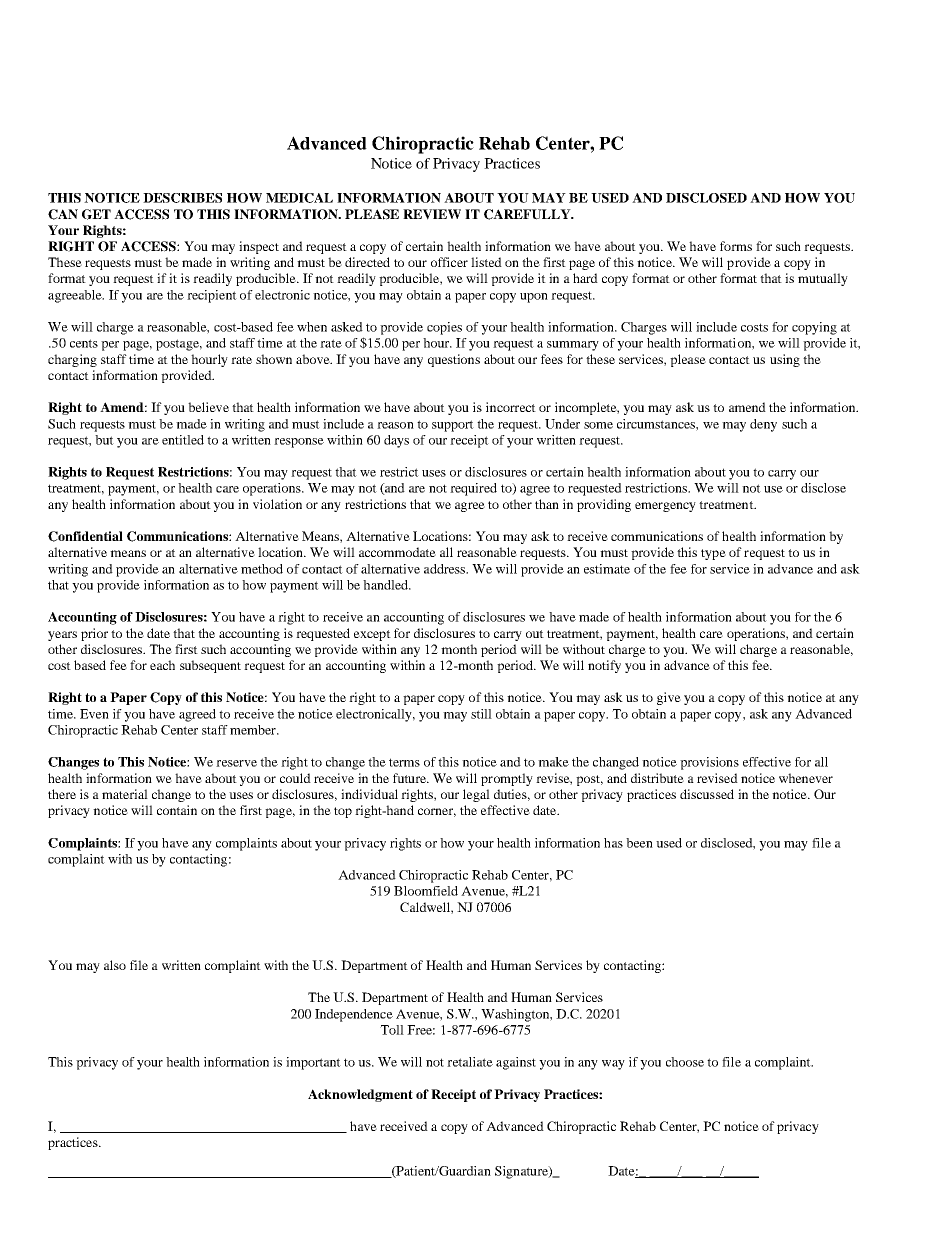 The height and width of the image is (1233, 952). Describe the element at coordinates (182, 198) in the image. I see `DESCRIBES` at that location.
